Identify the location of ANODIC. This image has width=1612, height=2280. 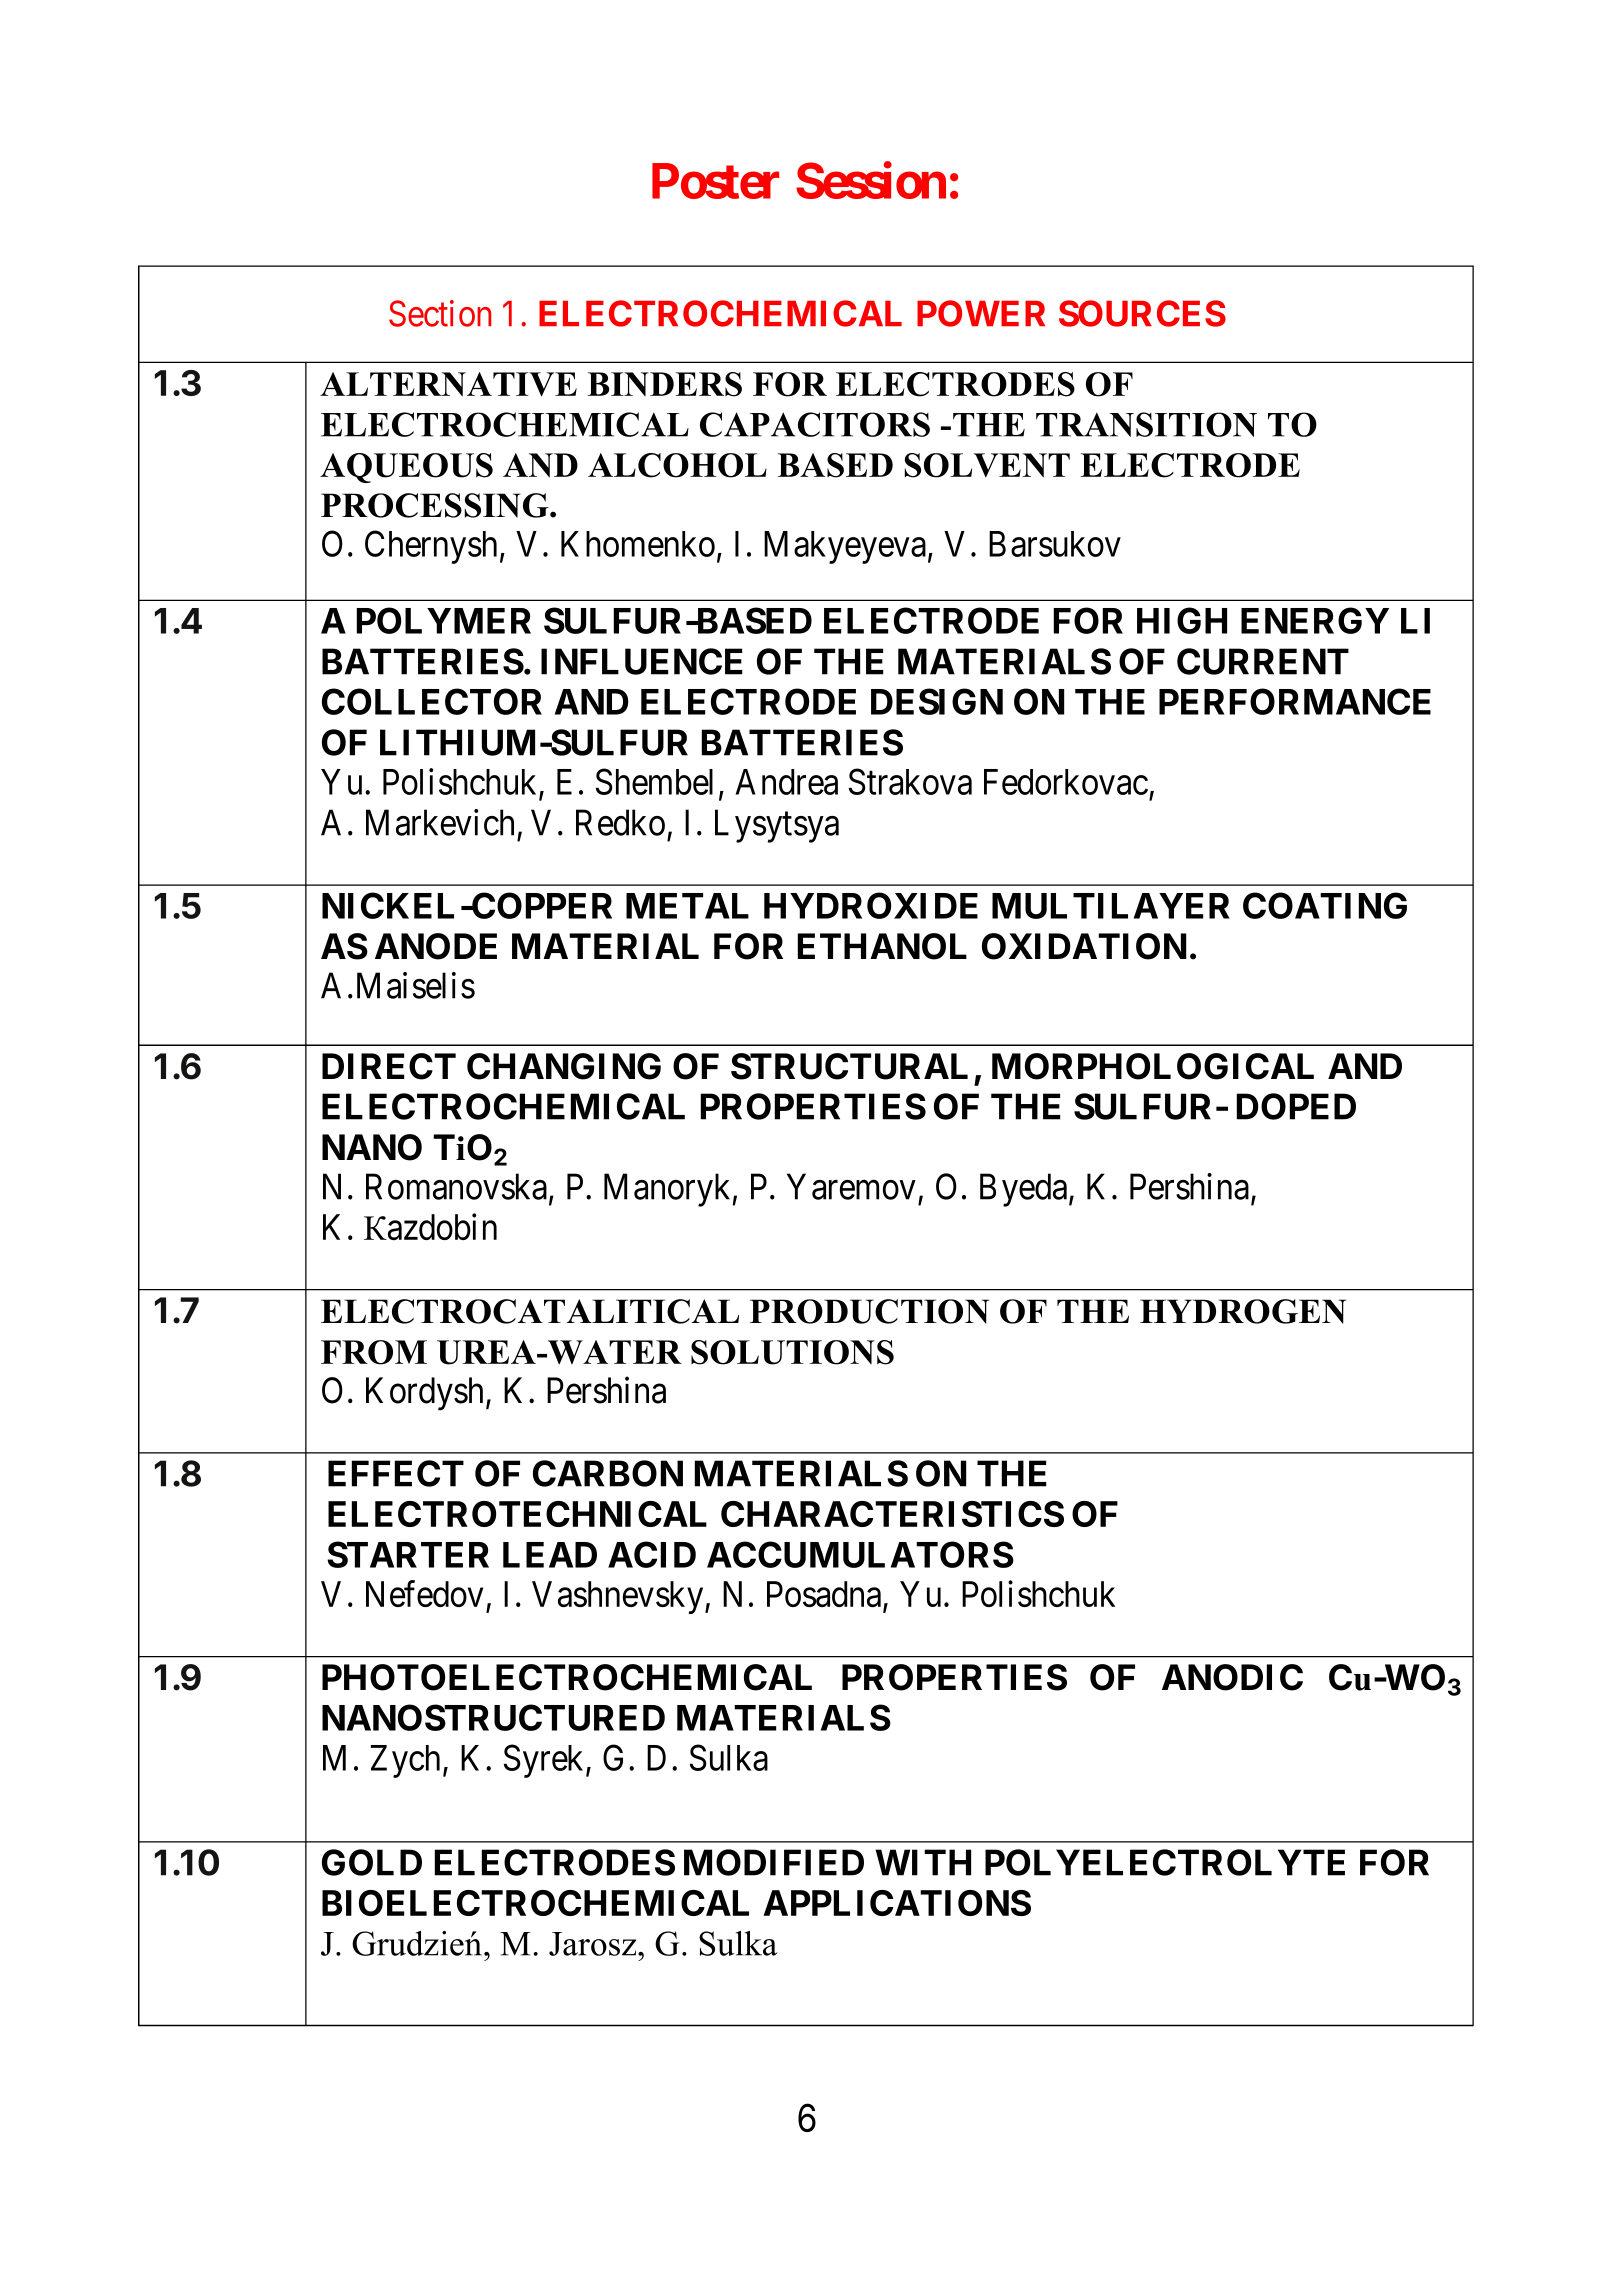
(1232, 1677).
